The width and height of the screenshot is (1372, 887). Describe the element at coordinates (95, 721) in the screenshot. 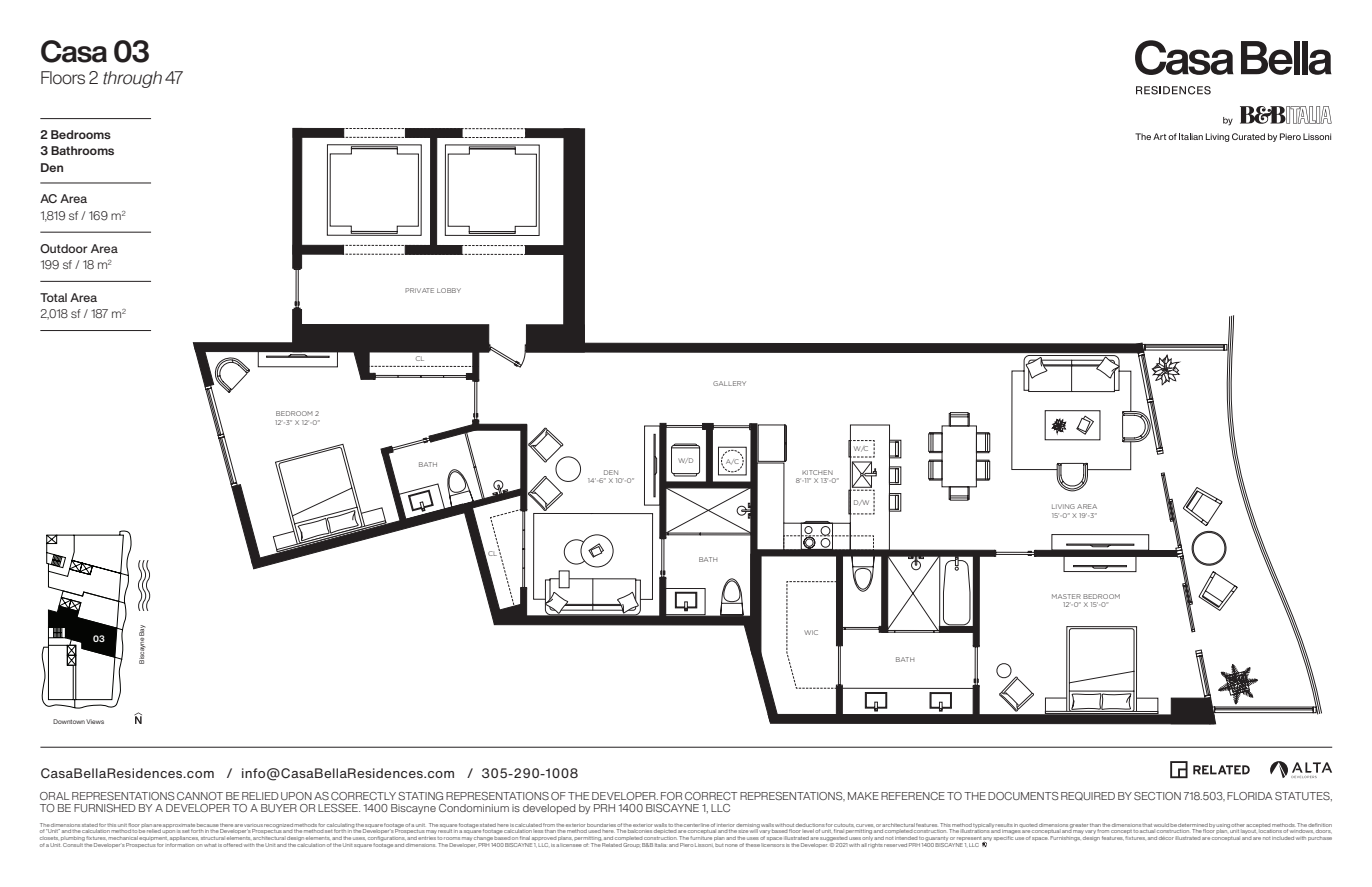

I see `Views` at that location.
